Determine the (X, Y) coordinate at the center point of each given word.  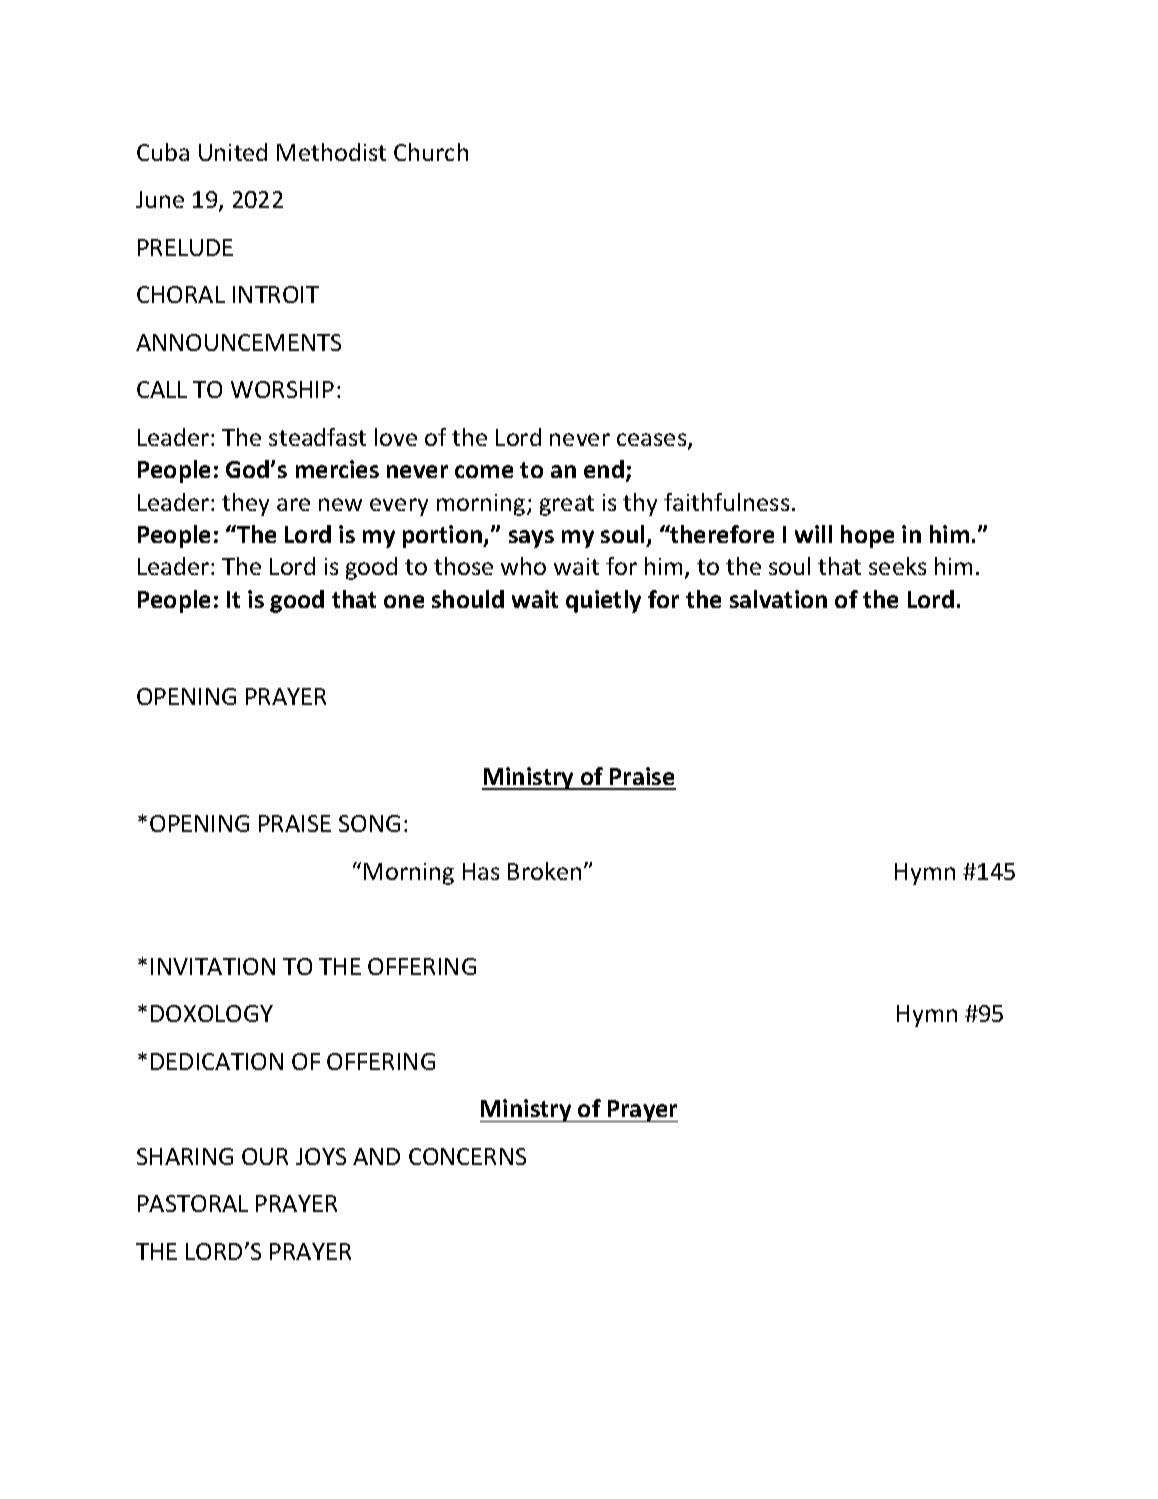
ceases (653, 441)
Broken (544, 871)
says (531, 539)
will (813, 534)
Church (431, 152)
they (245, 504)
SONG (369, 823)
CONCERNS (467, 1156)
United (233, 152)
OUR (265, 1156)
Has (481, 871)
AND (376, 1156)
